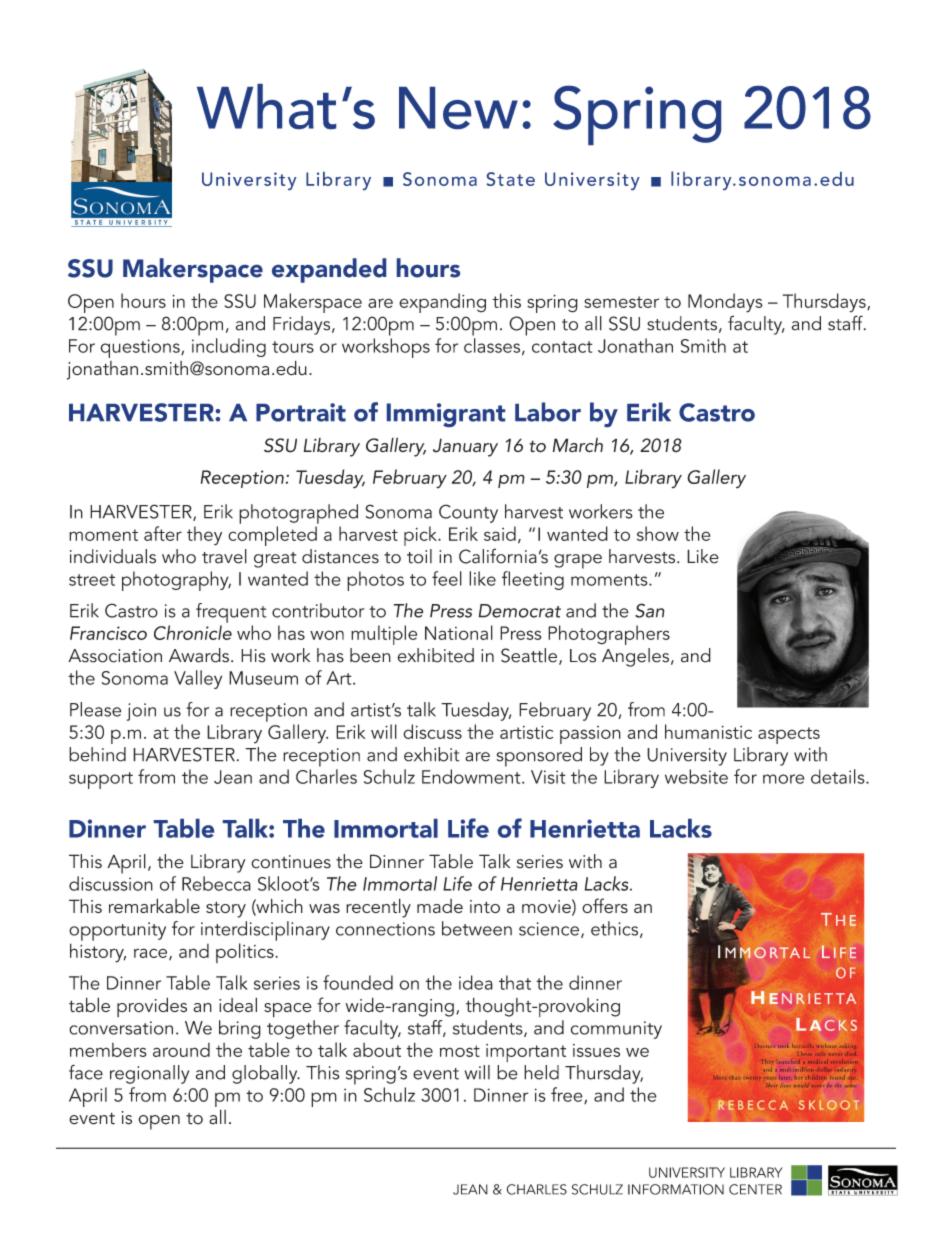 This image has width=952, height=1233. I want to click on CENTER, so click(755, 1189).
